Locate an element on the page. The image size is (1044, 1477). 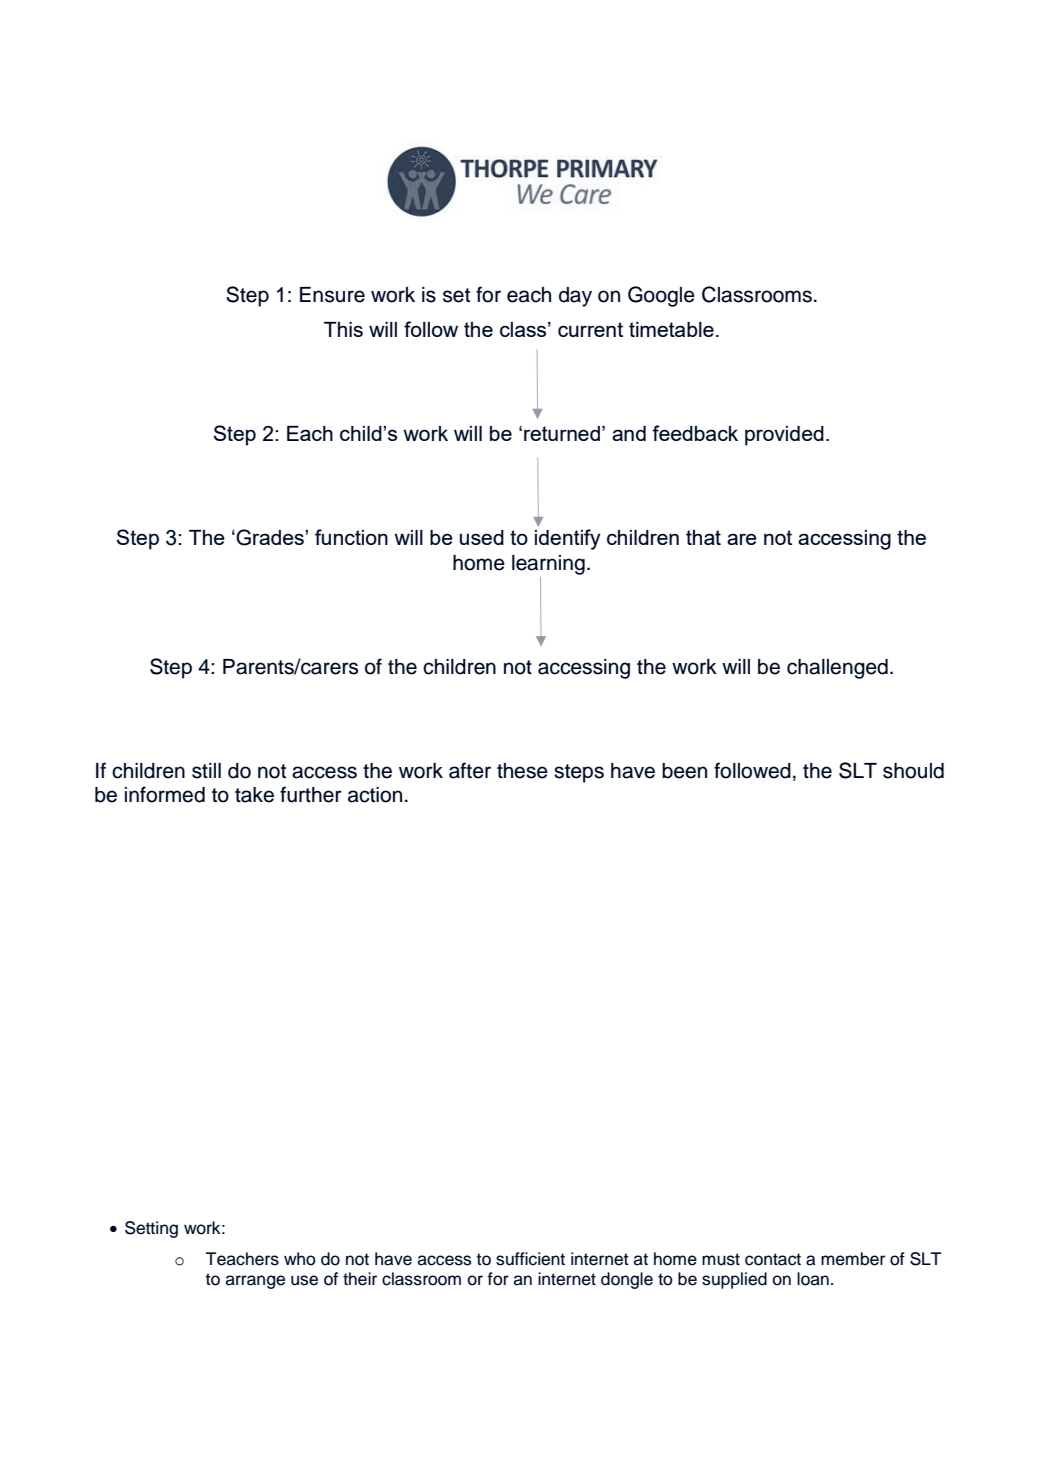
Ensure is located at coordinates (332, 295).
